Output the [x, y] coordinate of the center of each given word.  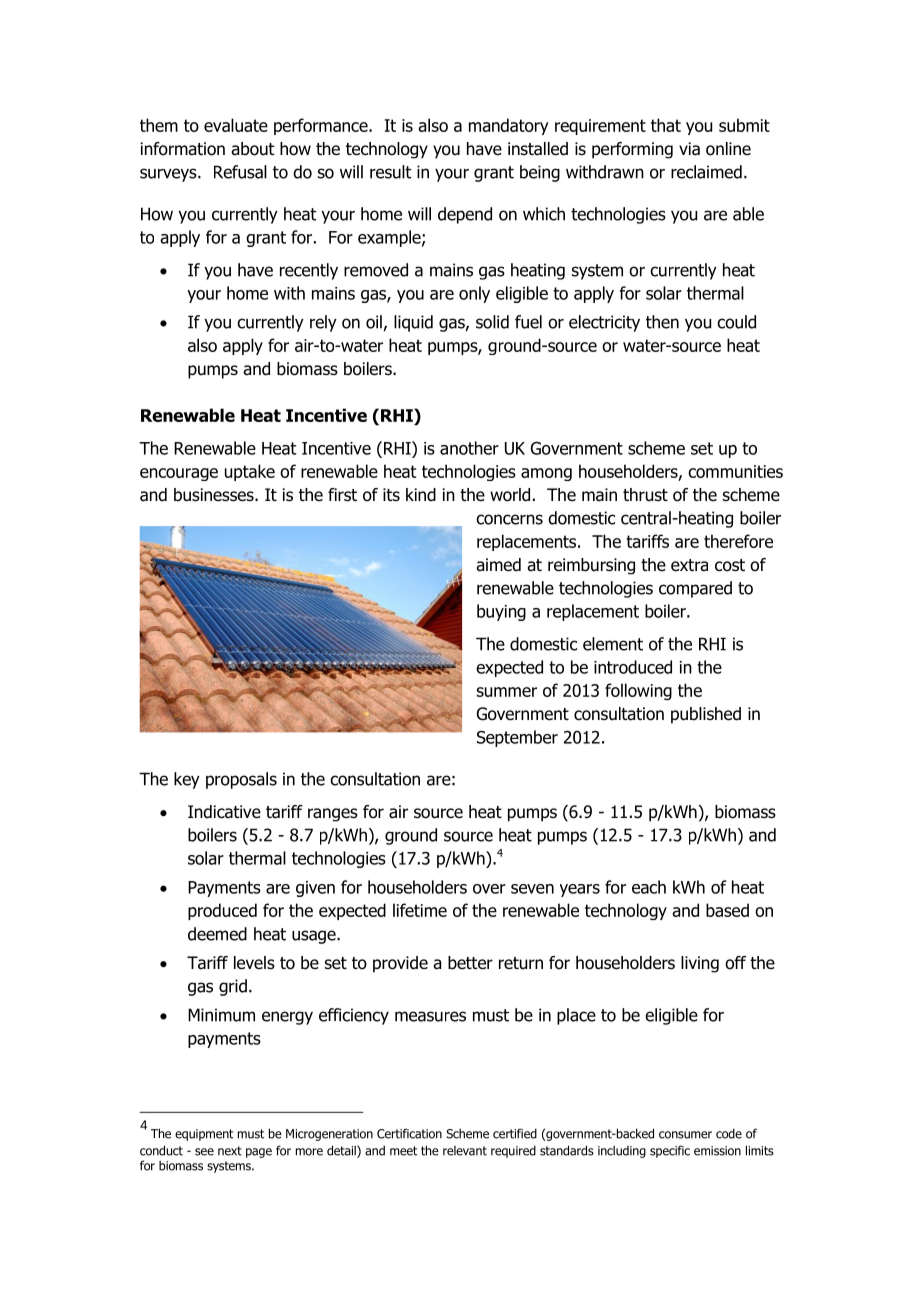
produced [222, 911]
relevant [465, 1151]
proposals [241, 780]
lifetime [420, 910]
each [649, 887]
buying [501, 612]
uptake [250, 472]
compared [695, 589]
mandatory [509, 126]
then [662, 322]
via [689, 149]
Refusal [240, 172]
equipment [204, 1135]
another [469, 448]
